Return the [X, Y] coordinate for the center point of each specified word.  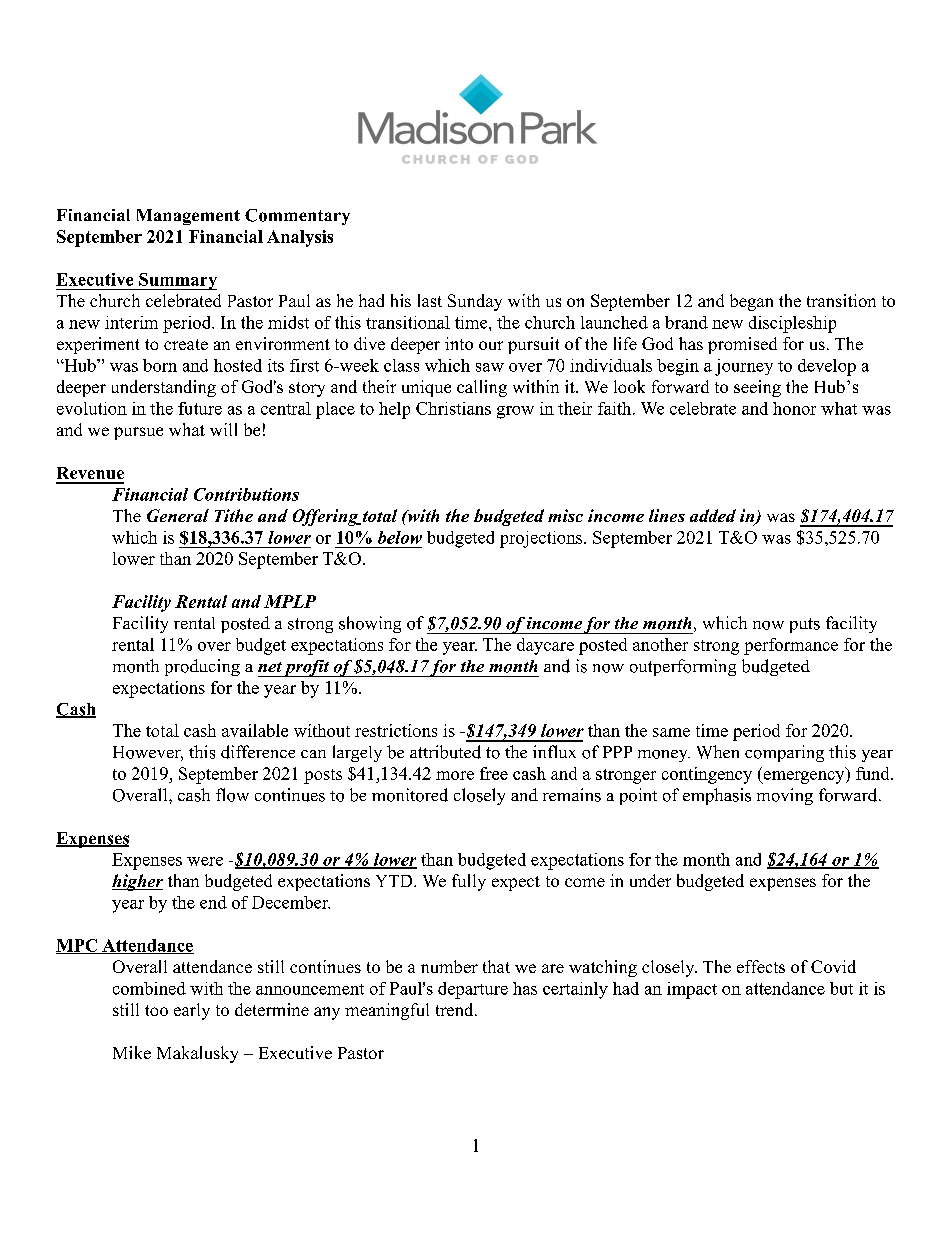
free [494, 773]
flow [232, 795]
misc [565, 515]
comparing [784, 753]
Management [188, 217]
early [192, 1011]
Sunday [475, 302]
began [751, 302]
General [178, 515]
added [713, 515]
